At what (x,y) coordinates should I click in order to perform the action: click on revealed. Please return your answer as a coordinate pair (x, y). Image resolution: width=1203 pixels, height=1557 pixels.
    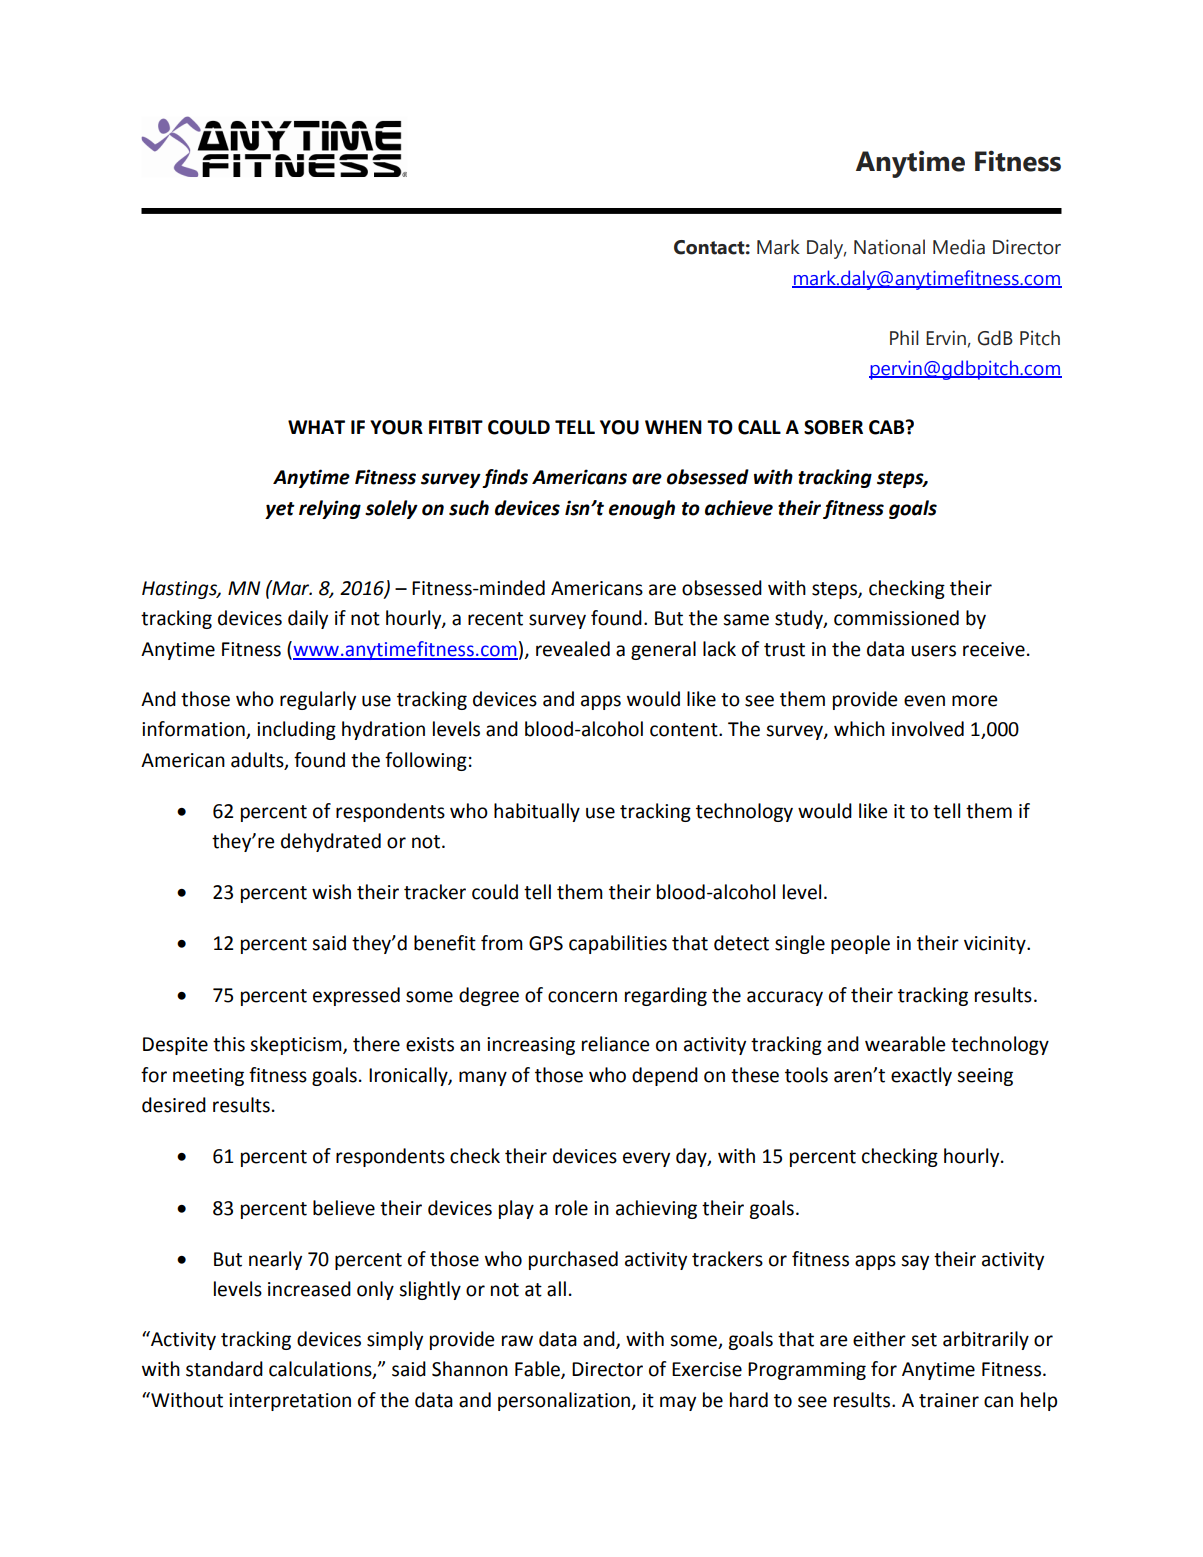
    Looking at the image, I should click on (573, 649).
